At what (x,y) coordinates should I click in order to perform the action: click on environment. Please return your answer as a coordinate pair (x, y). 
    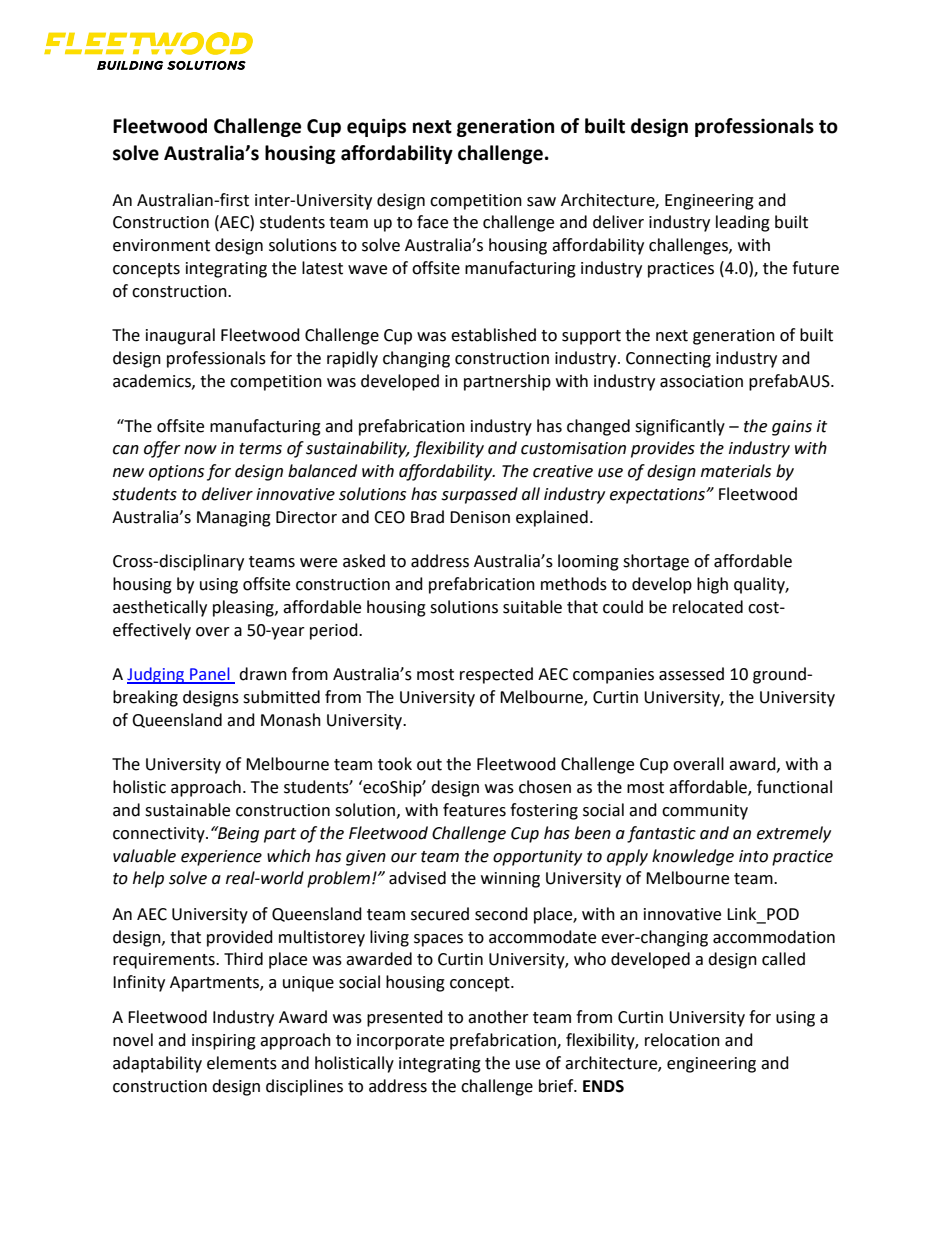
    Looking at the image, I should click on (161, 245).
